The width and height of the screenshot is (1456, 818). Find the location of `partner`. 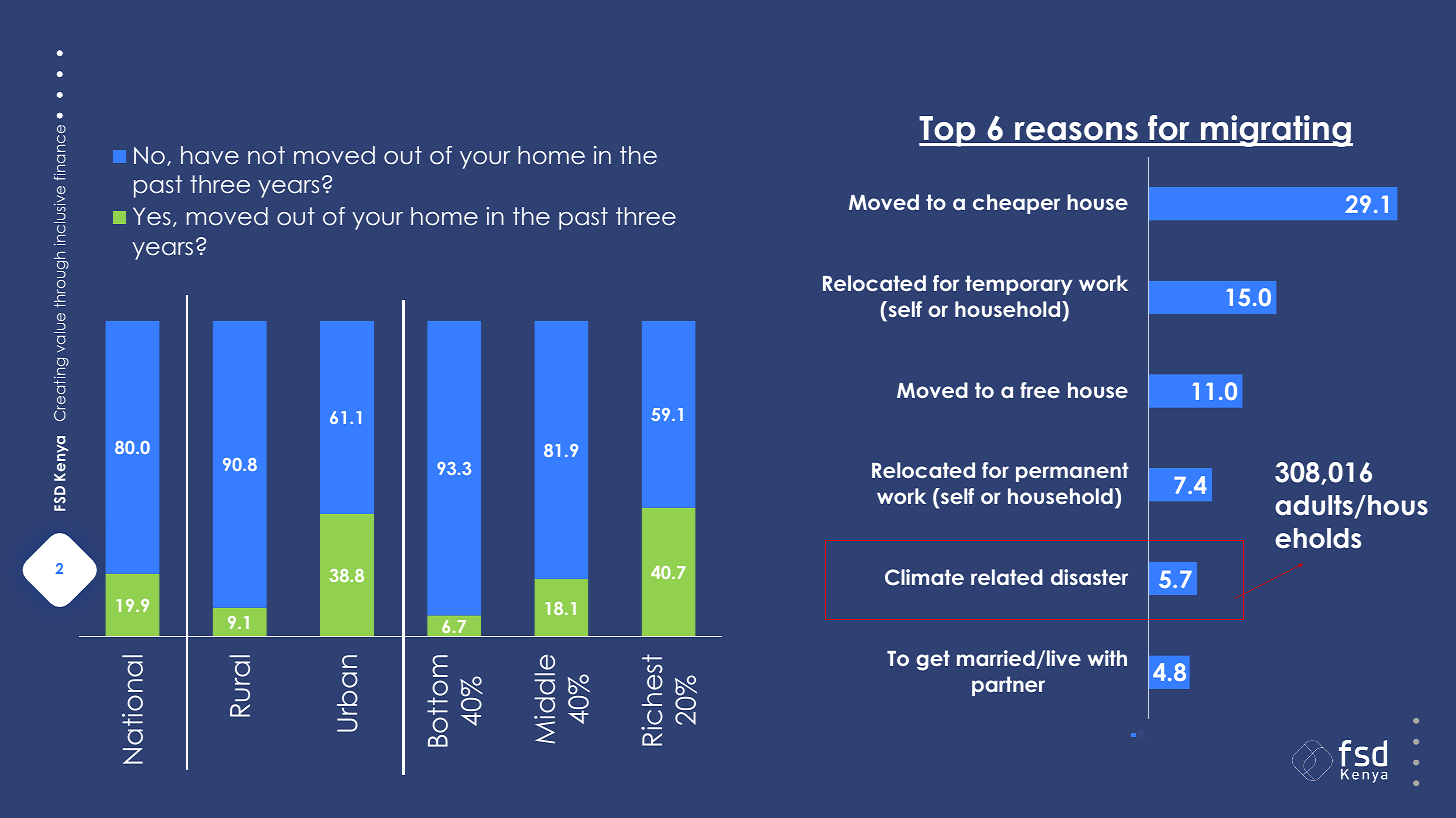

partner is located at coordinates (1008, 686).
